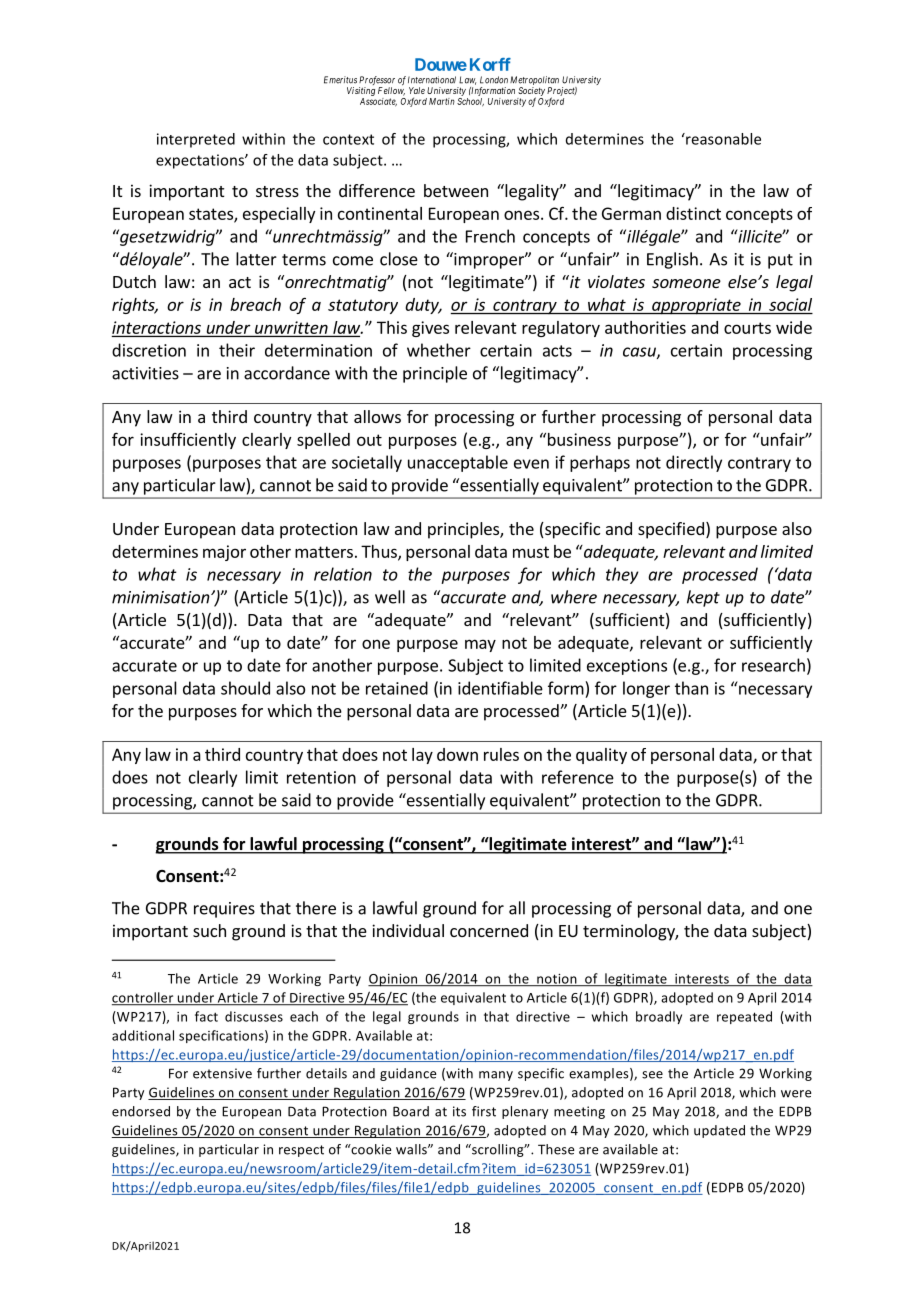 The image size is (924, 1308). I want to click on their, so click(237, 350).
